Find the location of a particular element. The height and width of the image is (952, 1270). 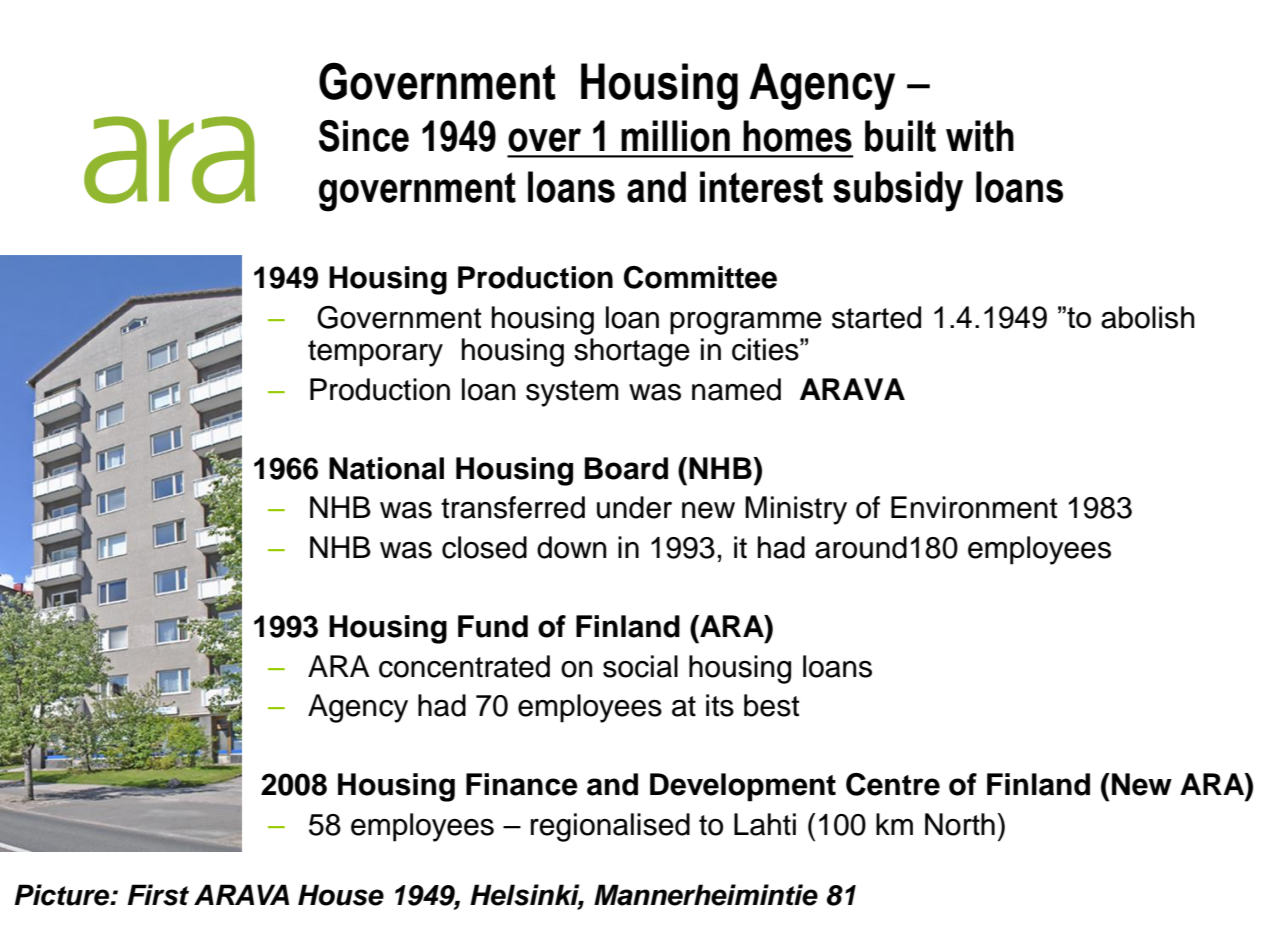

million is located at coordinates (675, 136).
